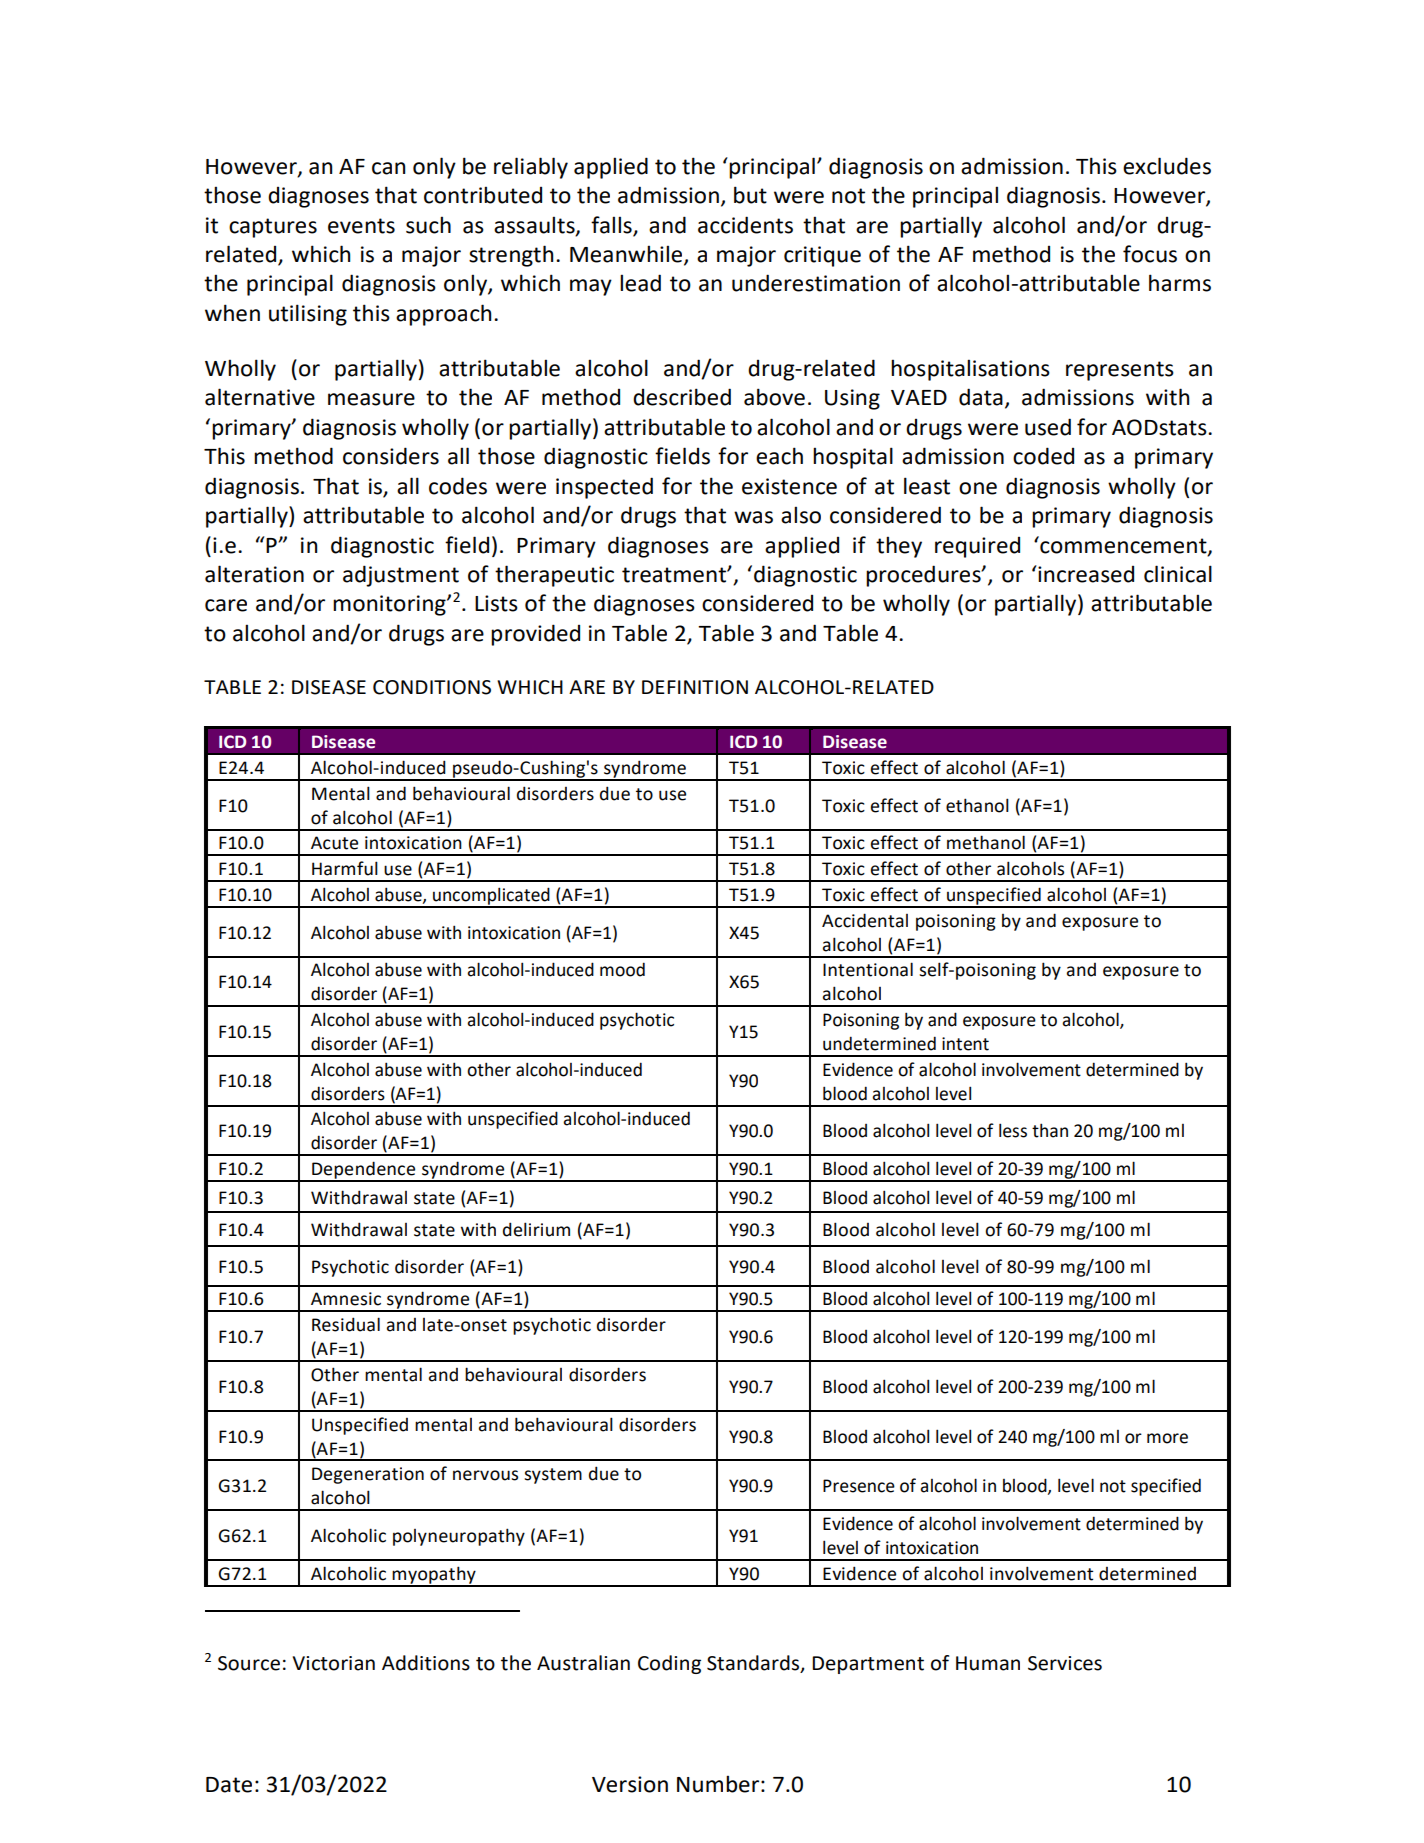 The width and height of the screenshot is (1424, 1843). I want to click on events, so click(361, 226).
